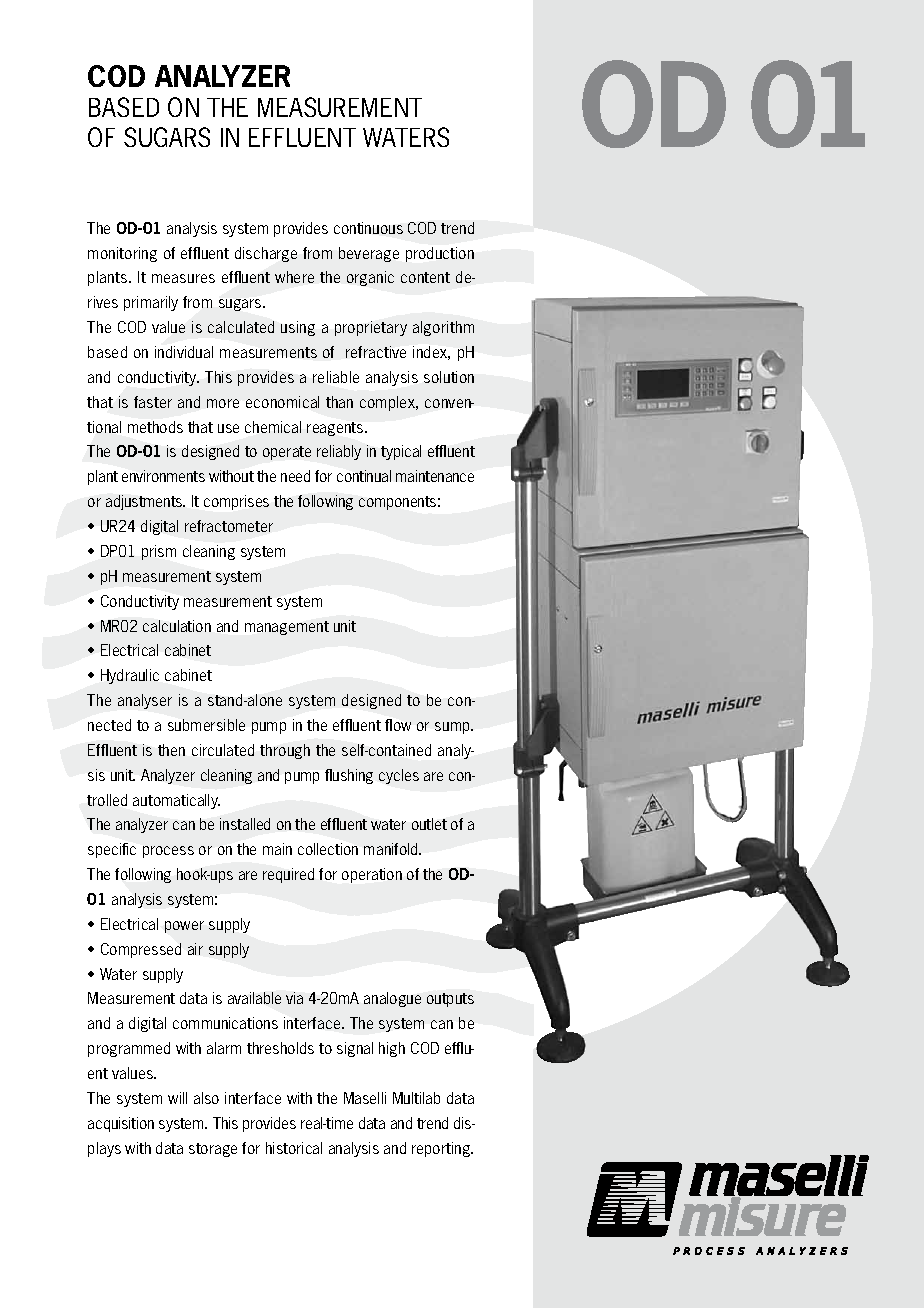 The width and height of the screenshot is (924, 1308). I want to click on historical, so click(294, 1148).
